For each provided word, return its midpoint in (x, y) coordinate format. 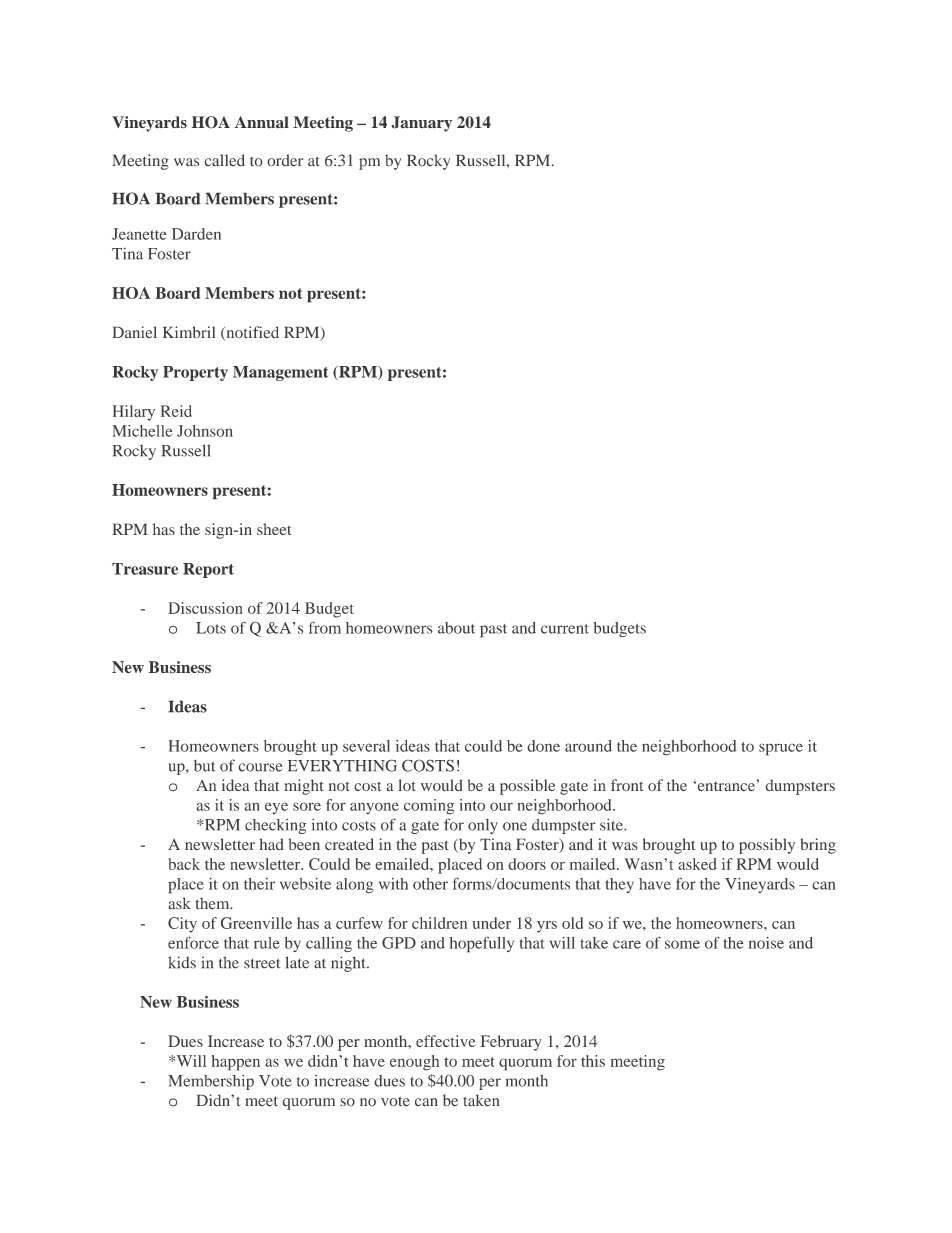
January (422, 124)
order (285, 160)
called (224, 160)
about (456, 628)
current (565, 629)
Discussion (205, 608)
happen (235, 1063)
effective (446, 1041)
